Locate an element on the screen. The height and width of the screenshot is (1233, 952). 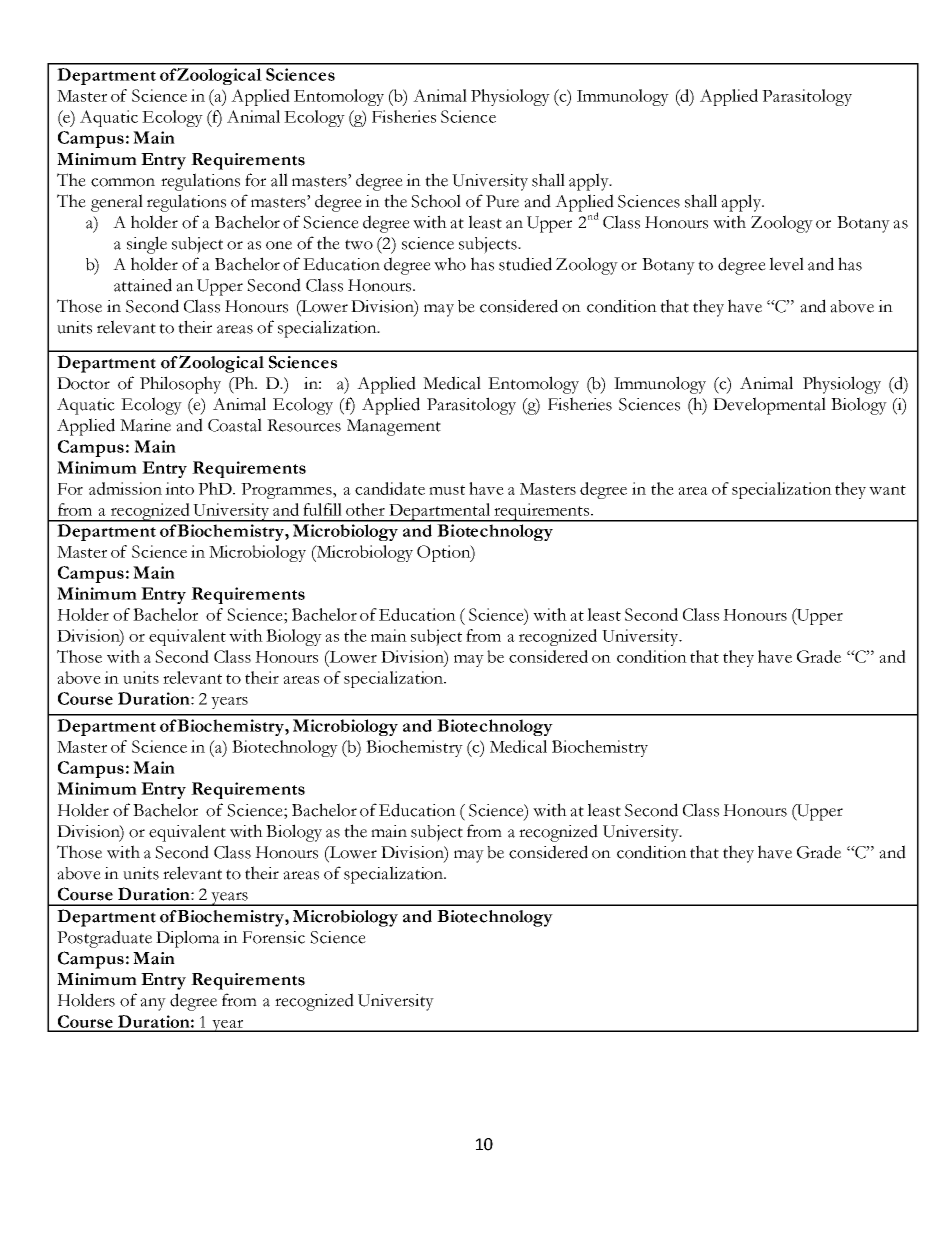
Management is located at coordinates (394, 427).
